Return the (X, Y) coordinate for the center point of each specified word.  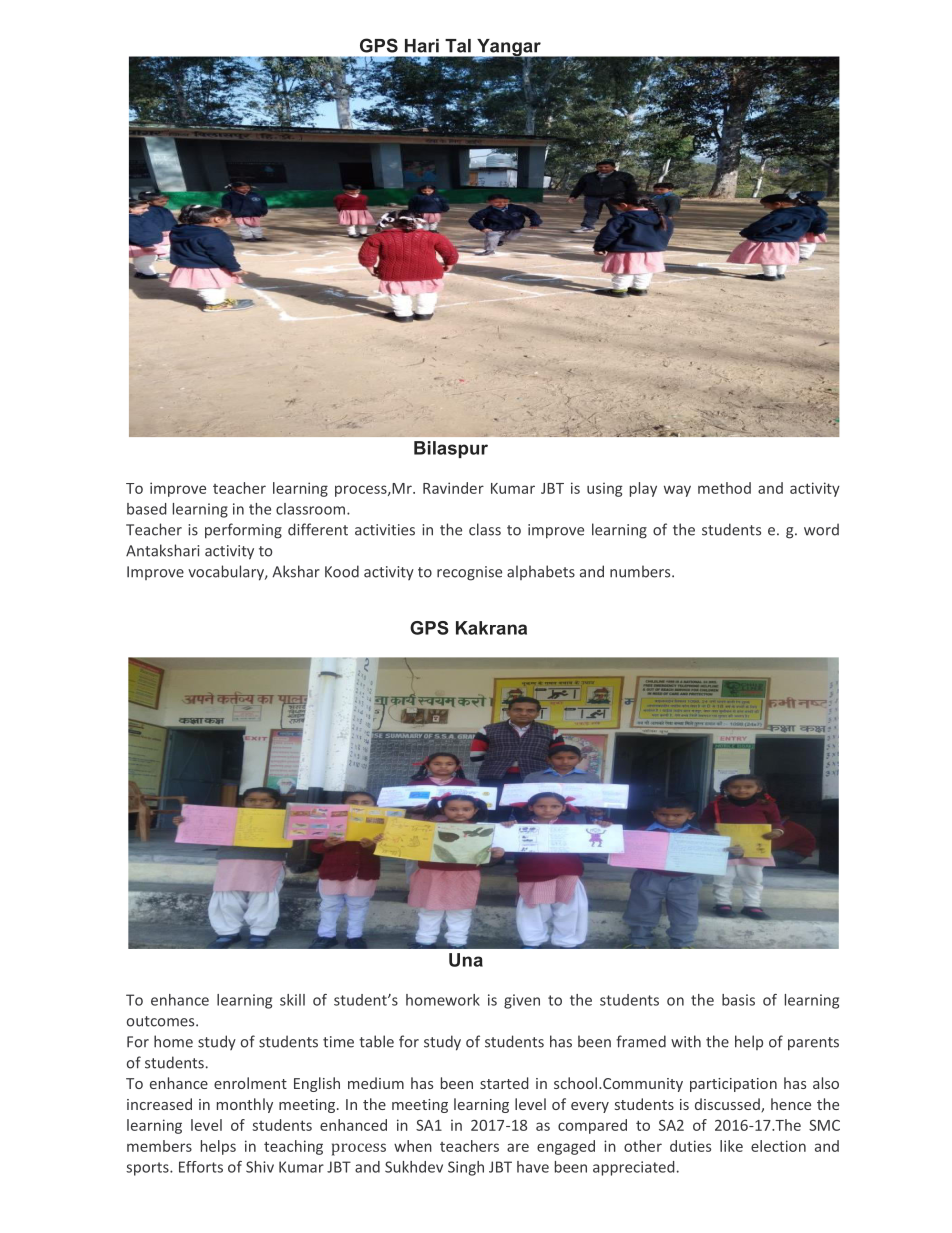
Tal (458, 46)
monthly (245, 1105)
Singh (466, 1168)
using (605, 489)
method (724, 488)
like (731, 1146)
